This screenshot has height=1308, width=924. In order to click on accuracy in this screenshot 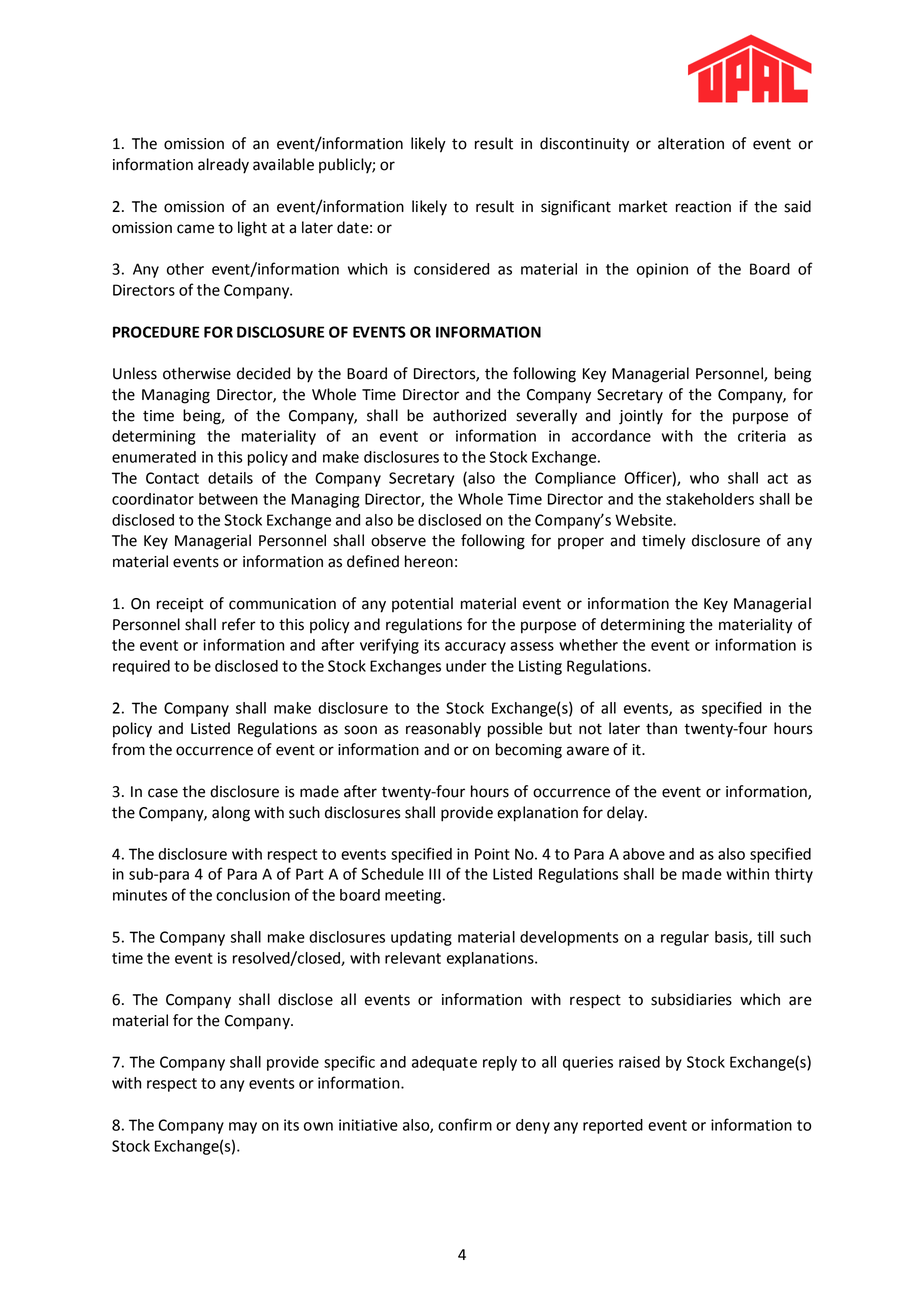, I will do `click(475, 648)`.
